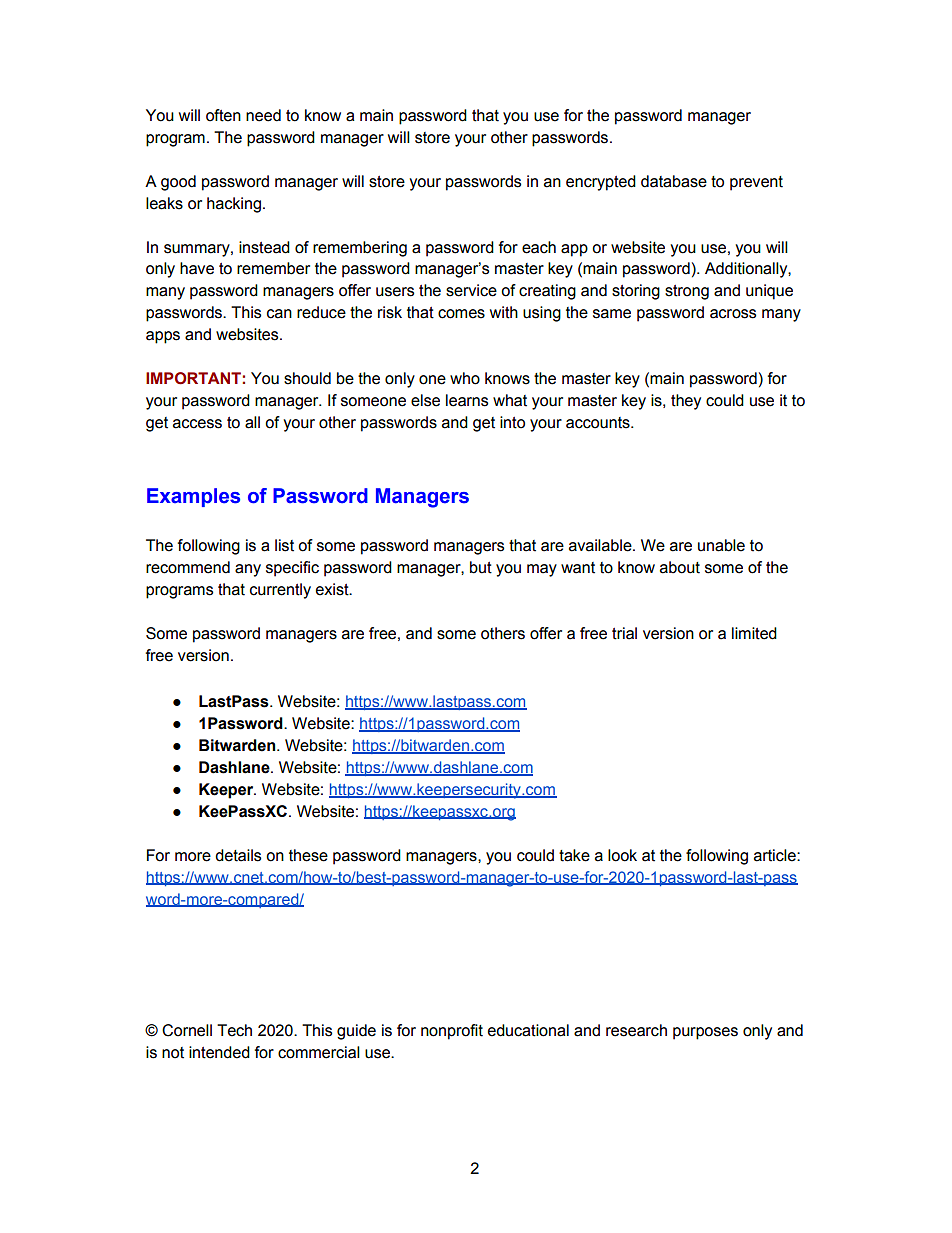 Image resolution: width=952 pixels, height=1233 pixels. Describe the element at coordinates (680, 567) in the screenshot. I see `about` at that location.
